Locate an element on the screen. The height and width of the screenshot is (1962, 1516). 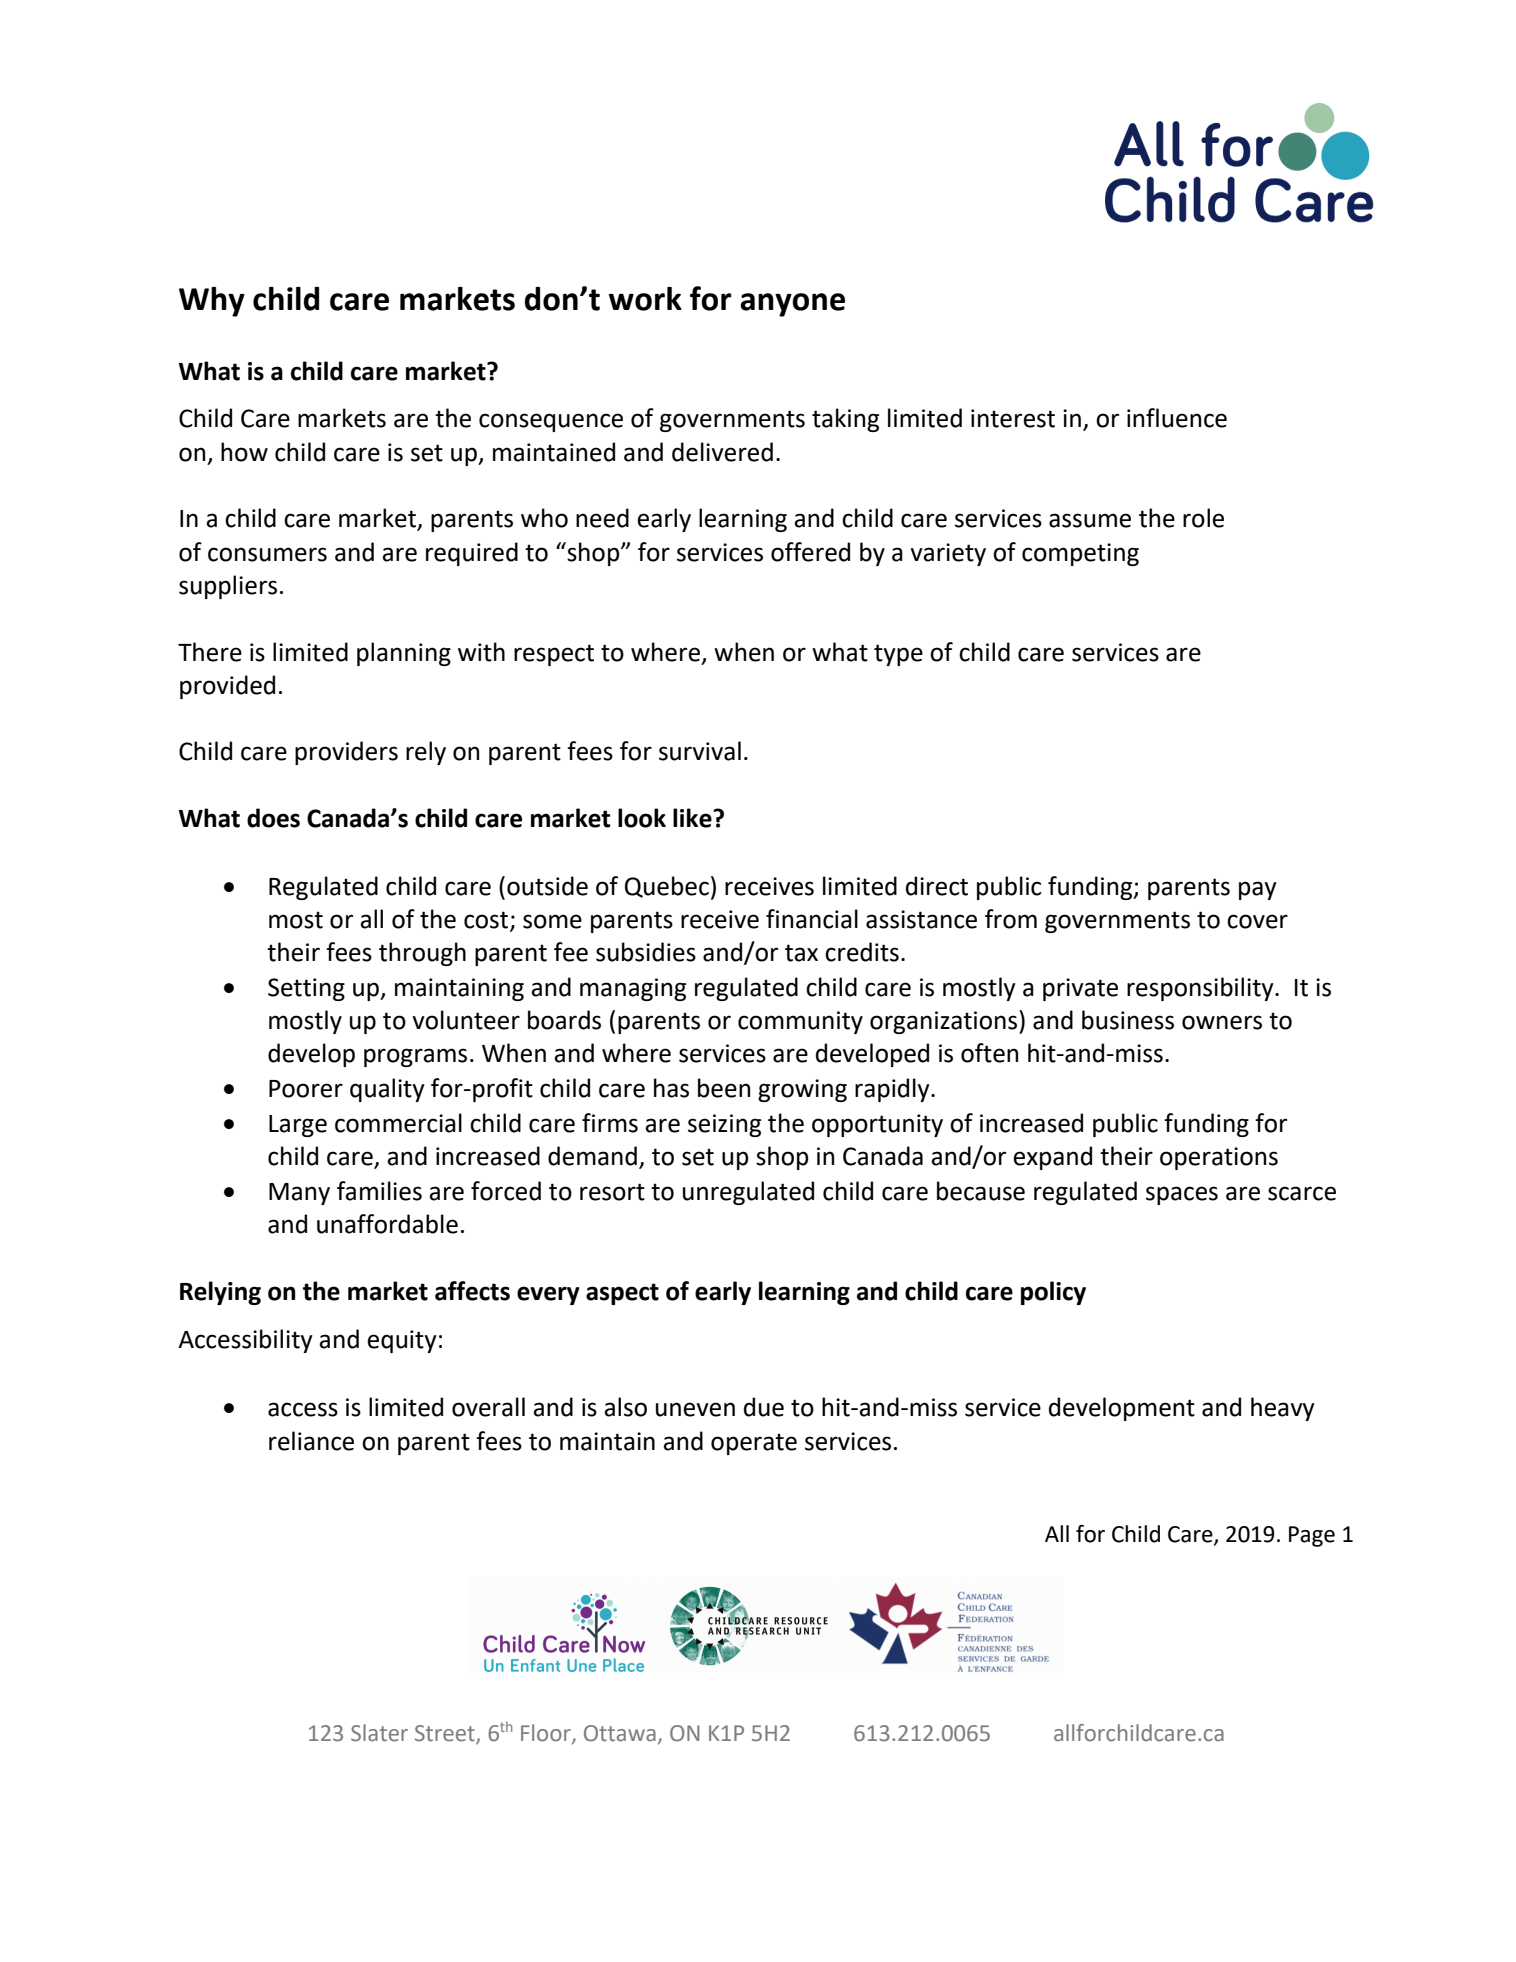
Slater is located at coordinates (379, 1733).
